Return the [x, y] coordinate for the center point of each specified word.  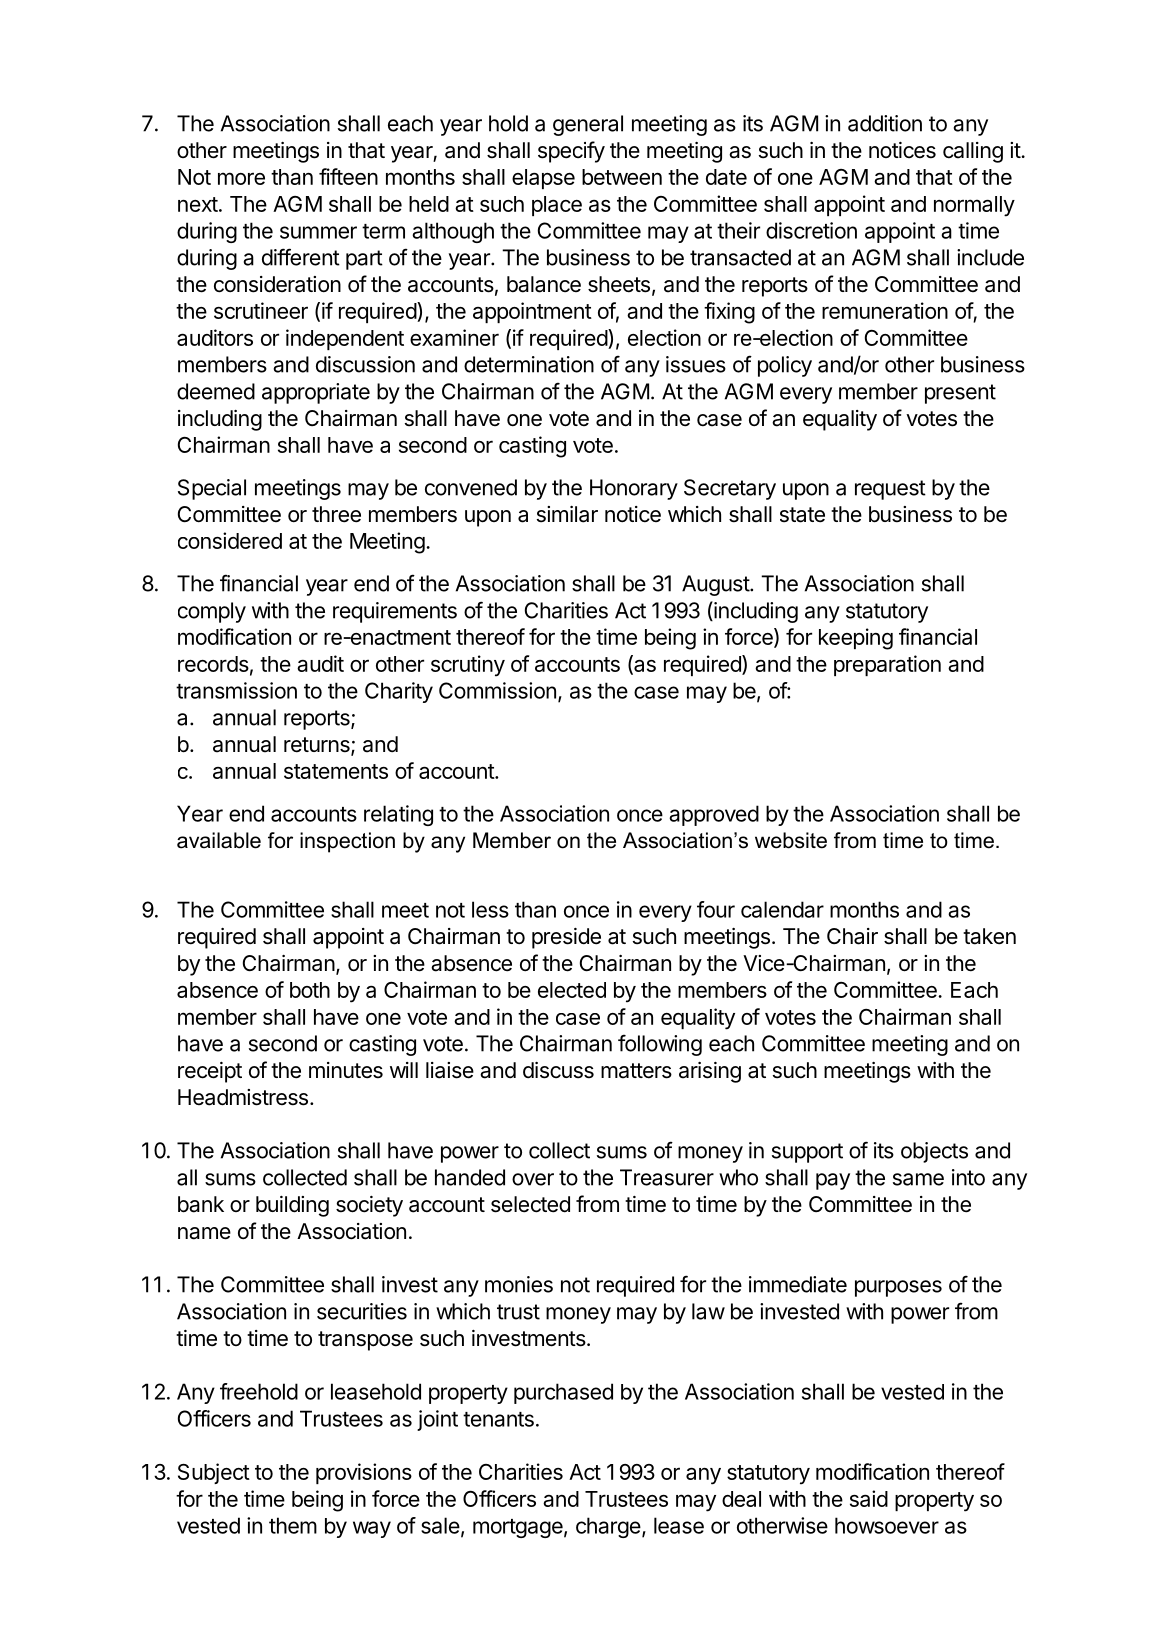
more [241, 178]
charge [608, 1527]
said [869, 1498]
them [293, 1525]
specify [571, 152]
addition [885, 123]
